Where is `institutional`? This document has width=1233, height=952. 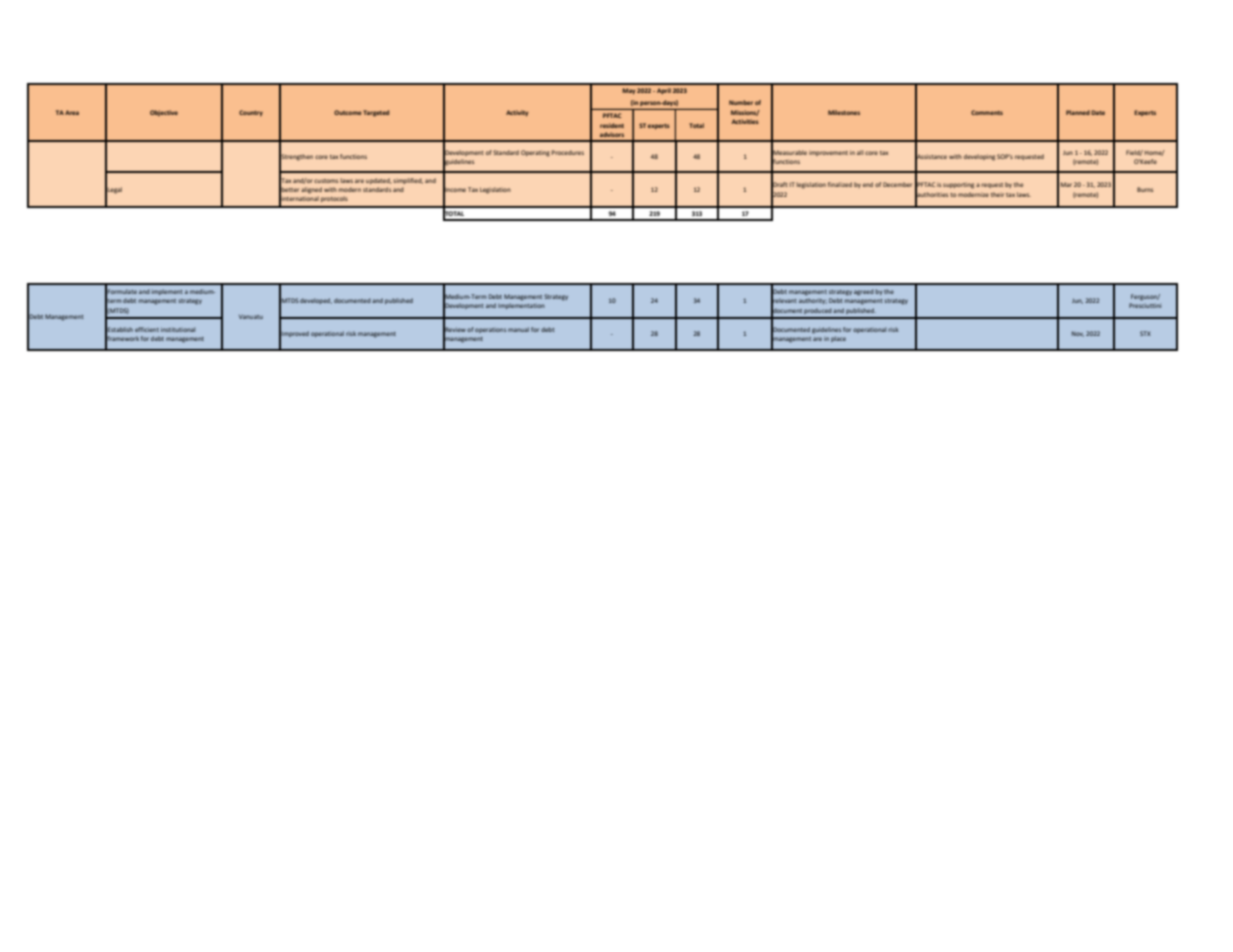
institutional is located at coordinates (178, 329).
